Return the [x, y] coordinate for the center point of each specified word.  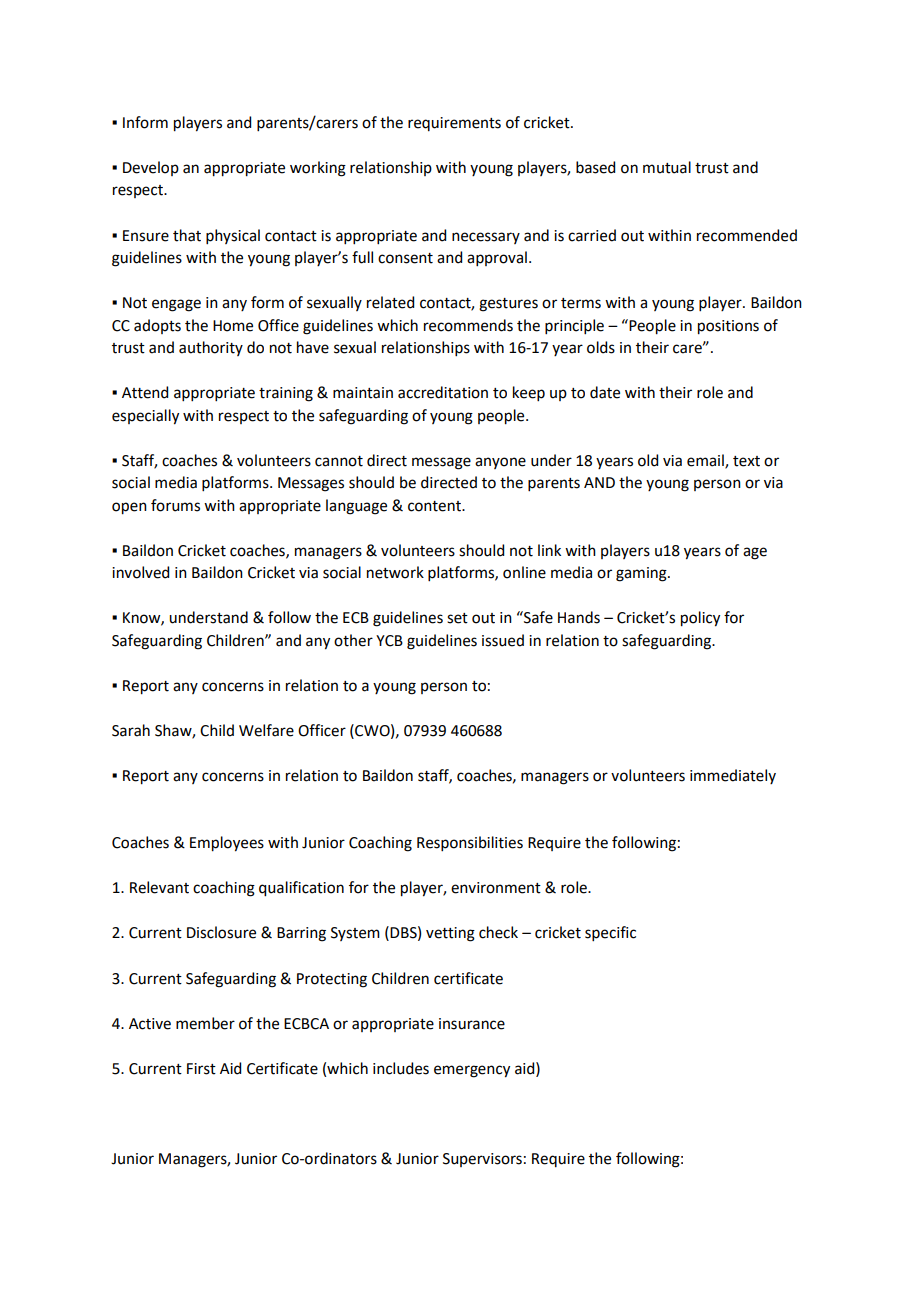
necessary [486, 238]
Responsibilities [470, 843]
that [187, 235]
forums [175, 505]
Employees [227, 844]
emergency [472, 1071]
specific [610, 933]
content [436, 506]
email [706, 461]
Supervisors [482, 1160]
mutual [667, 167]
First [201, 1069]
